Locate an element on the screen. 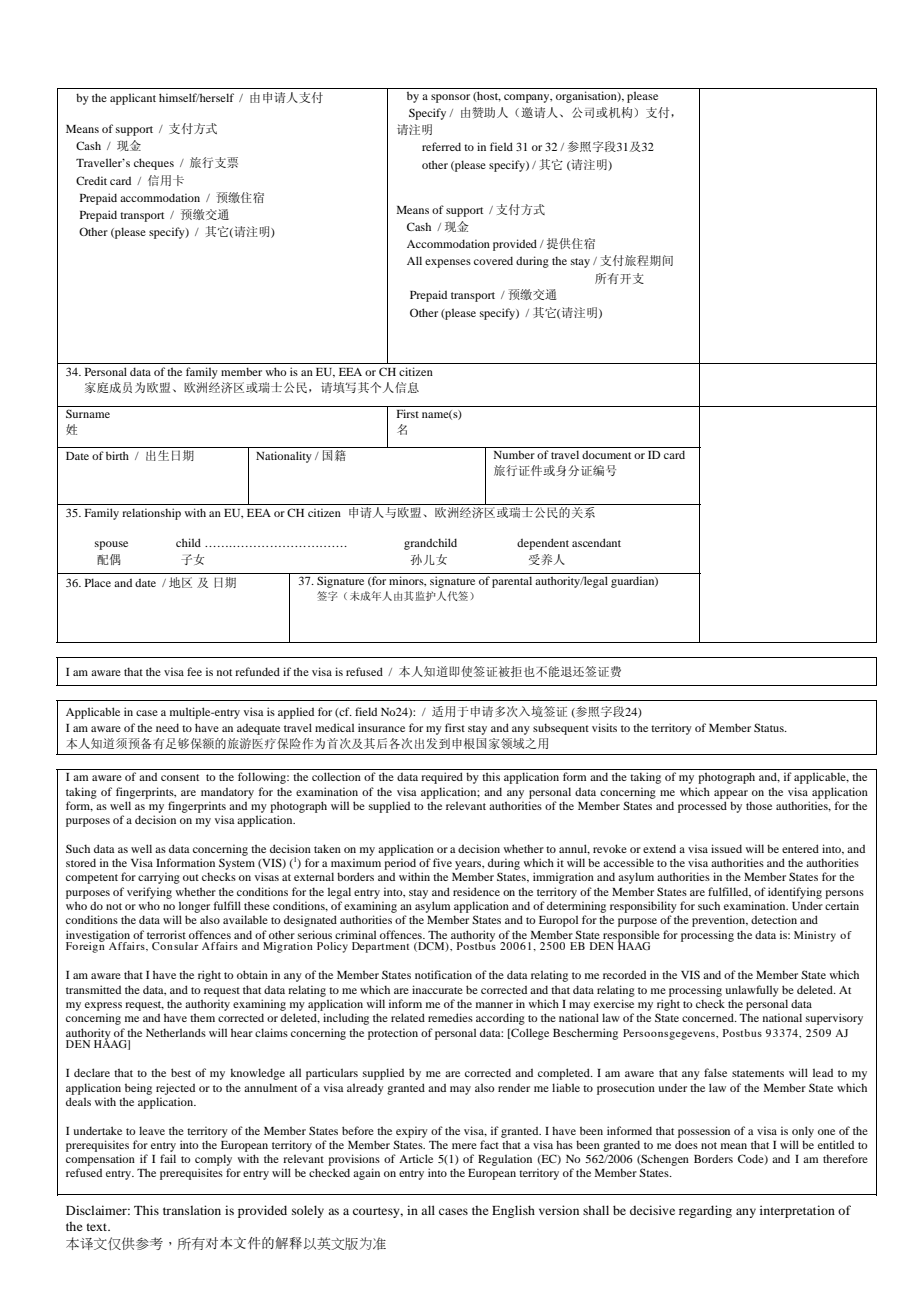 Image resolution: width=924 pixels, height=1308 pixels. detection is located at coordinates (774, 919).
